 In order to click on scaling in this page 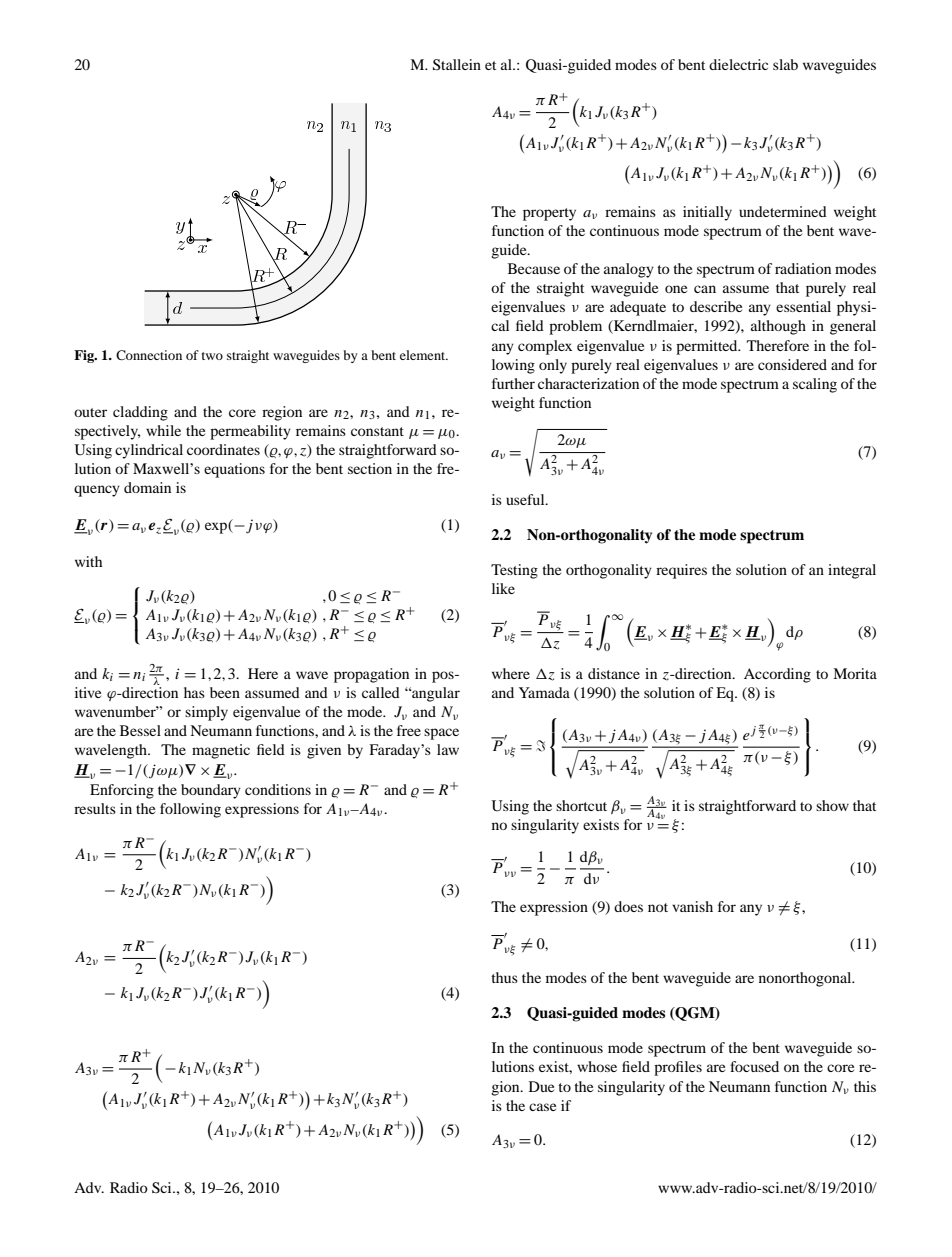, I will do `click(815, 385)`.
